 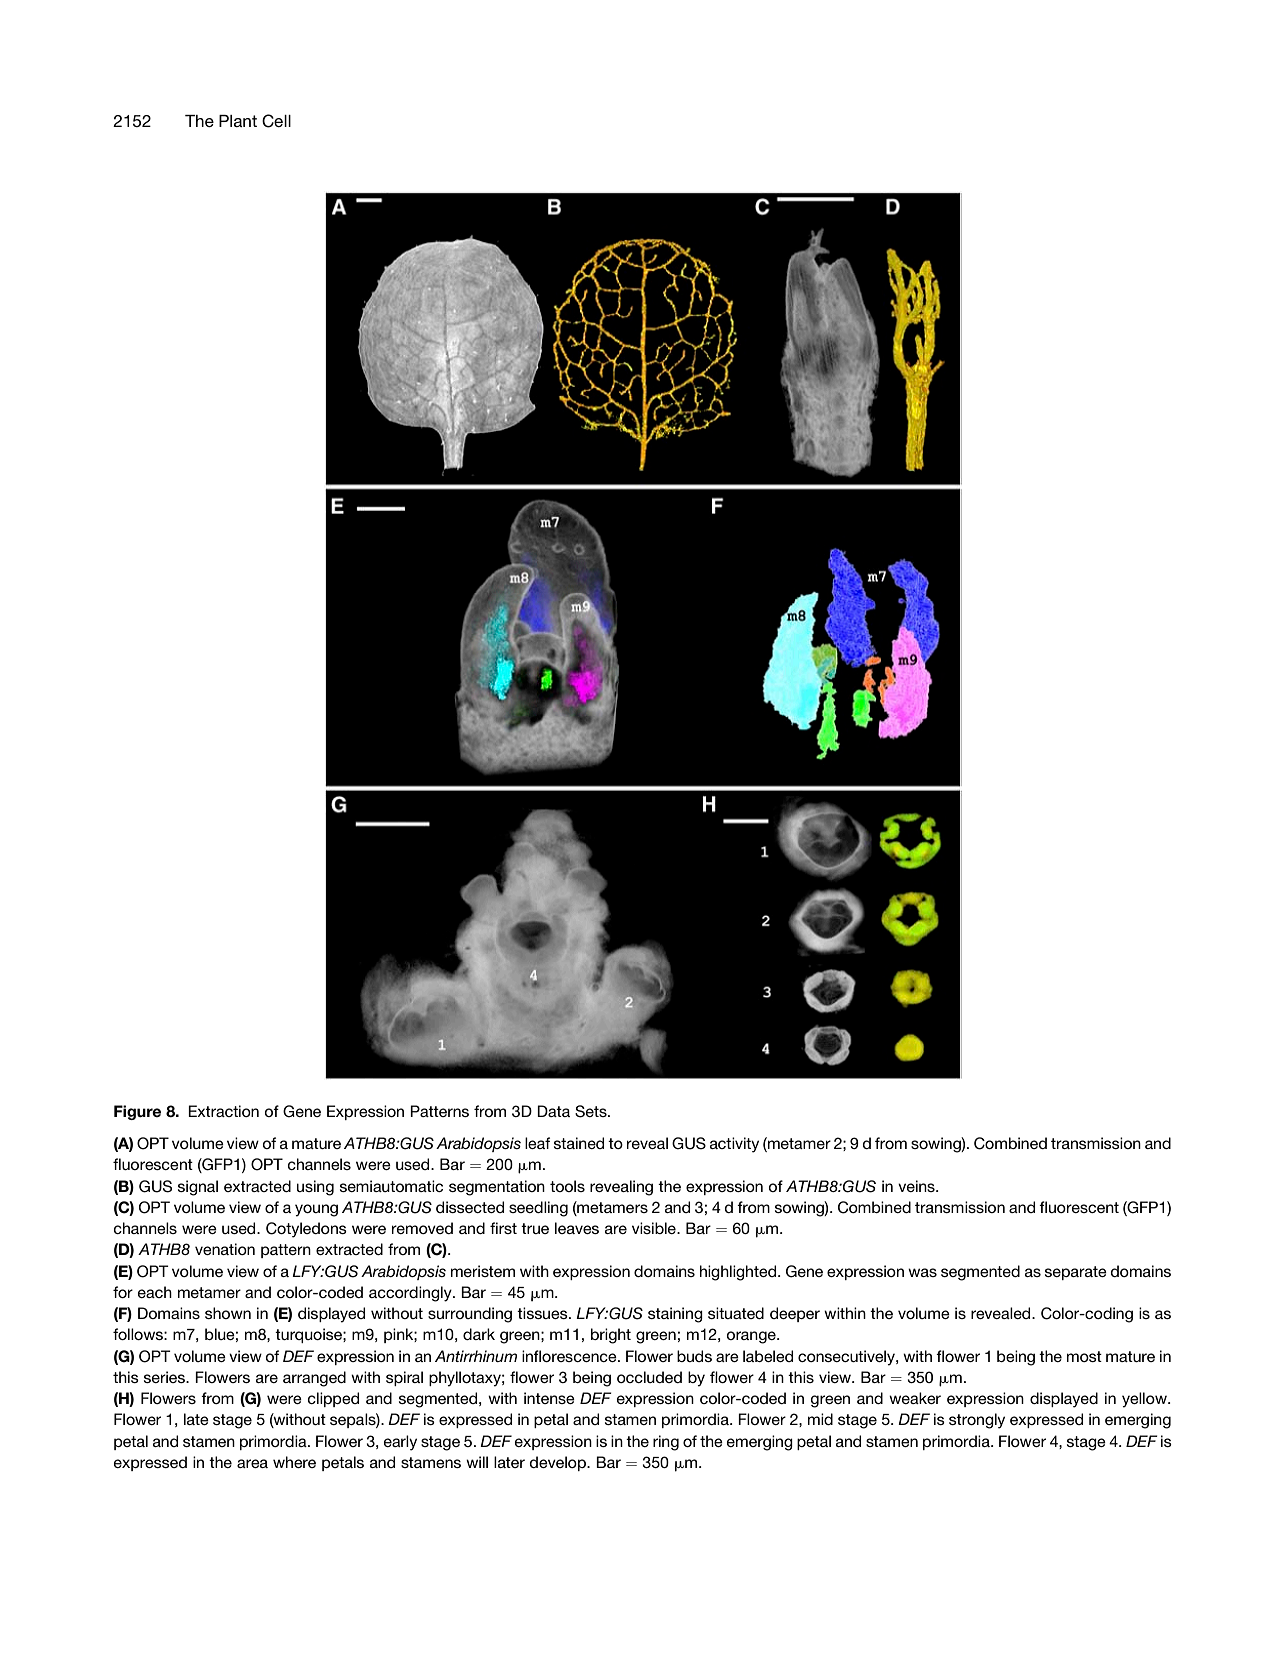 What do you see at coordinates (977, 1421) in the document?
I see `strongly` at bounding box center [977, 1421].
